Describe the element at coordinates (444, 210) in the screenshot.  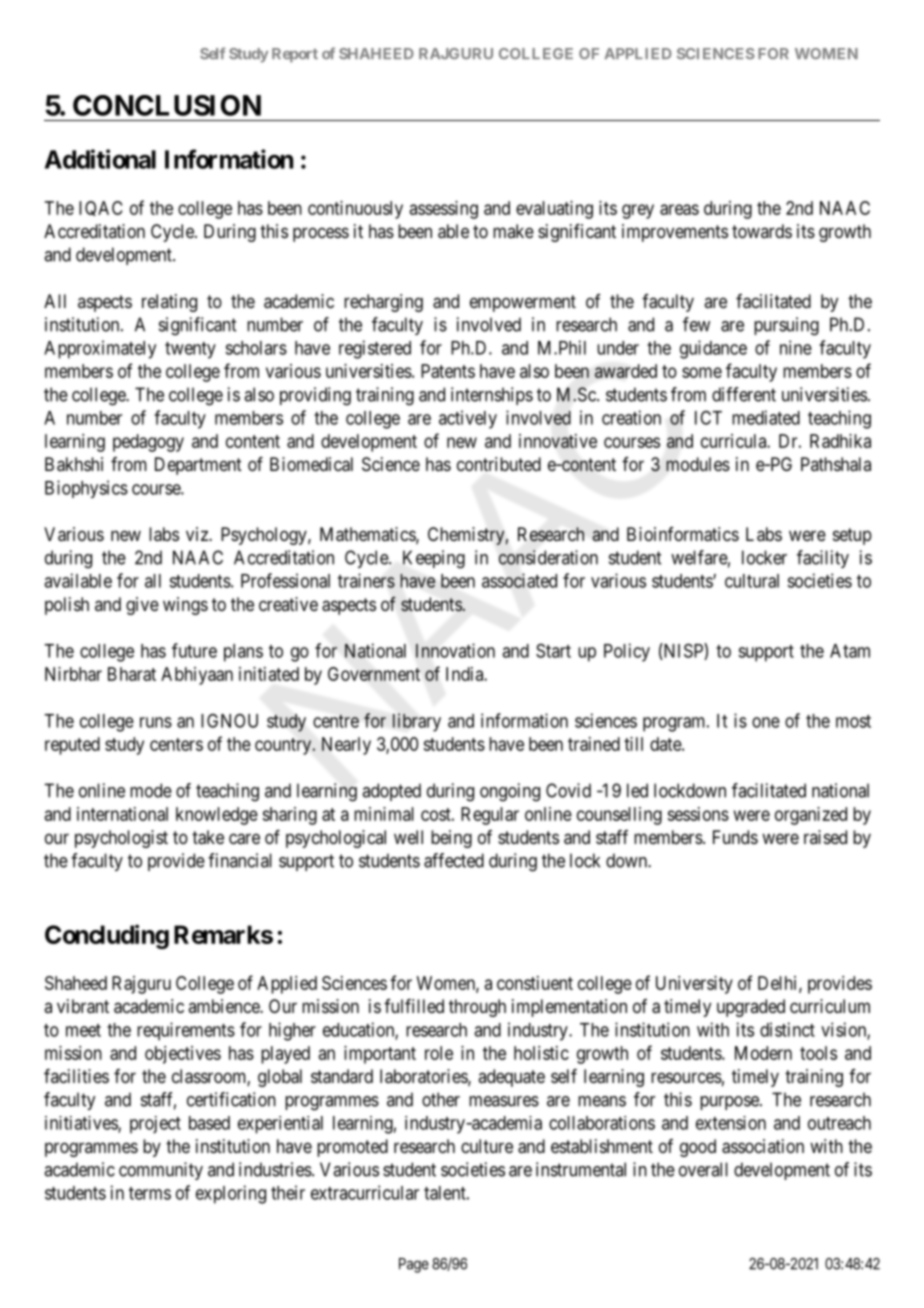
I see `assessing` at that location.
